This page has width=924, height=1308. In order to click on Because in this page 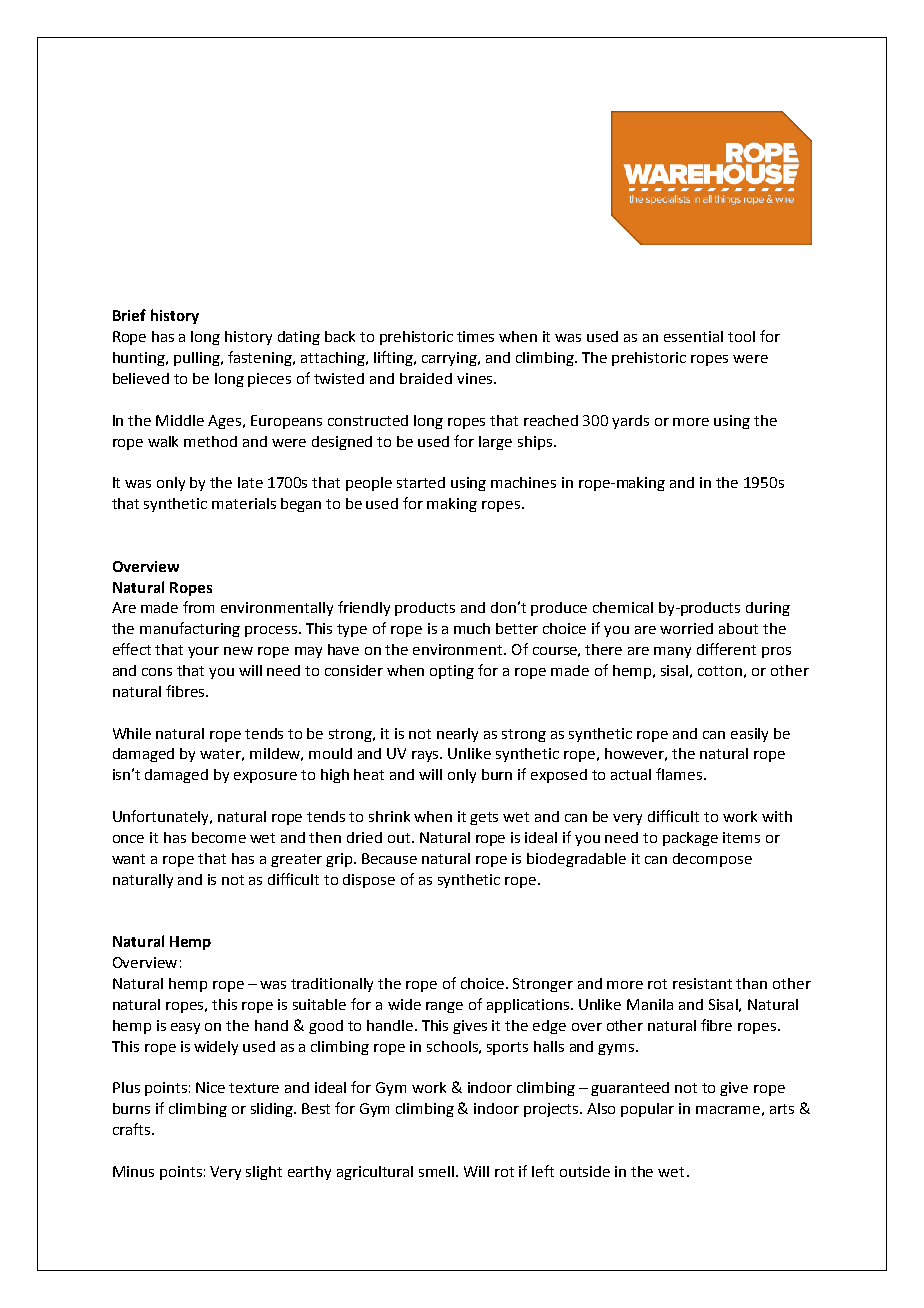, I will do `click(389, 858)`.
